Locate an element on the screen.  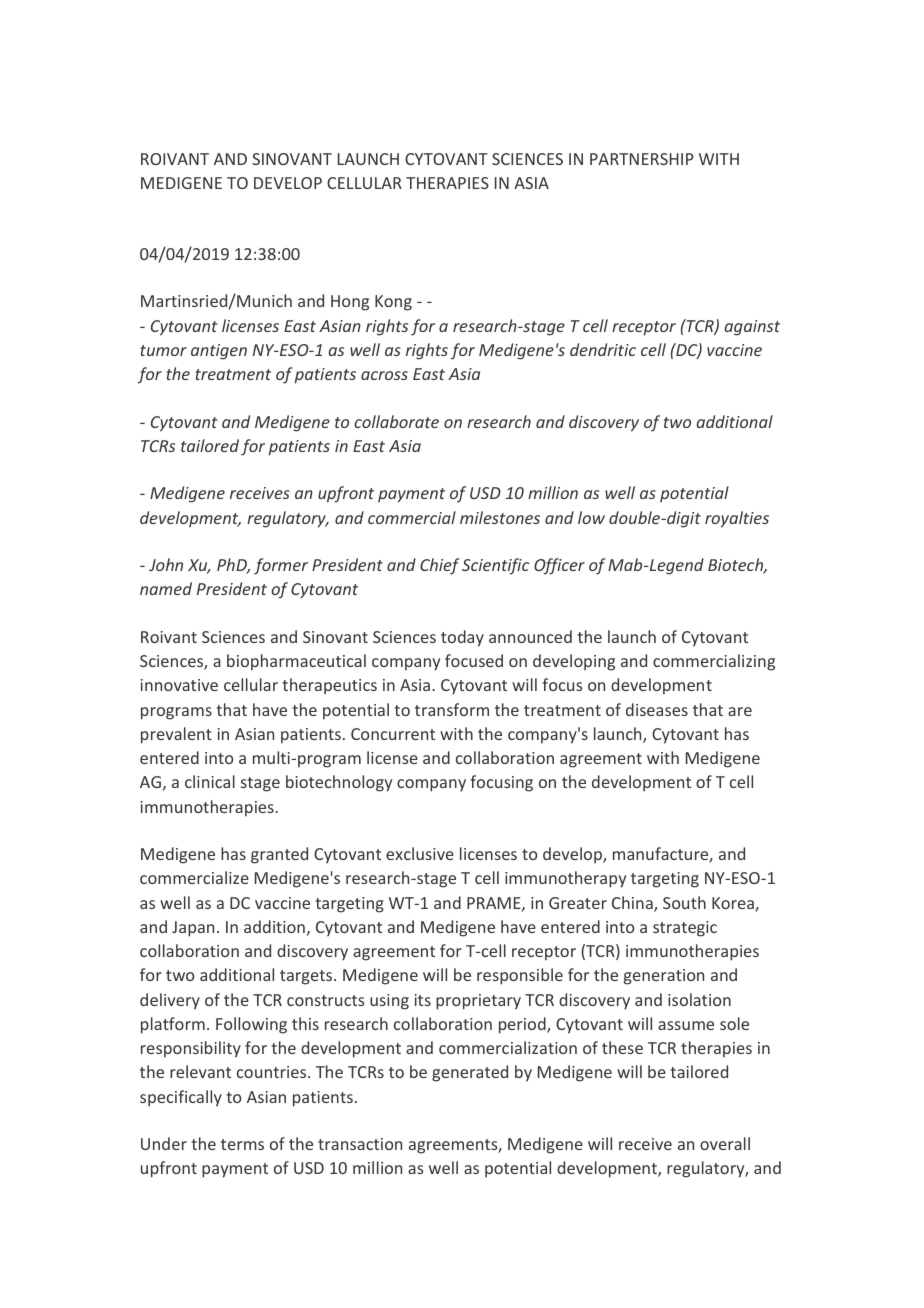
overall is located at coordinates (725, 1143).
